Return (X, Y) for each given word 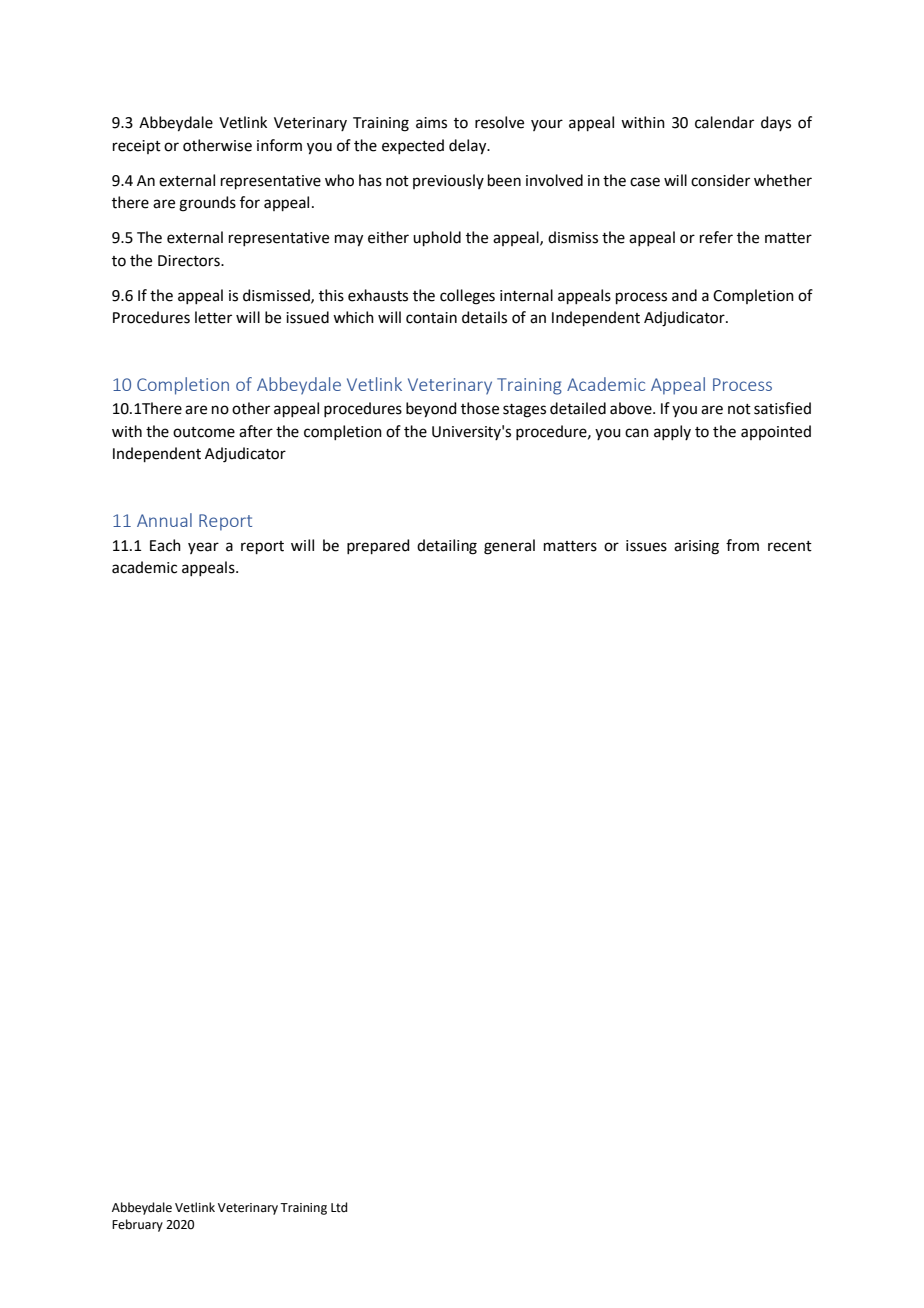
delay (469, 147)
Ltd (339, 1207)
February (137, 1225)
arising (696, 547)
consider (720, 180)
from (742, 545)
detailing (447, 547)
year (203, 548)
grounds (207, 204)
